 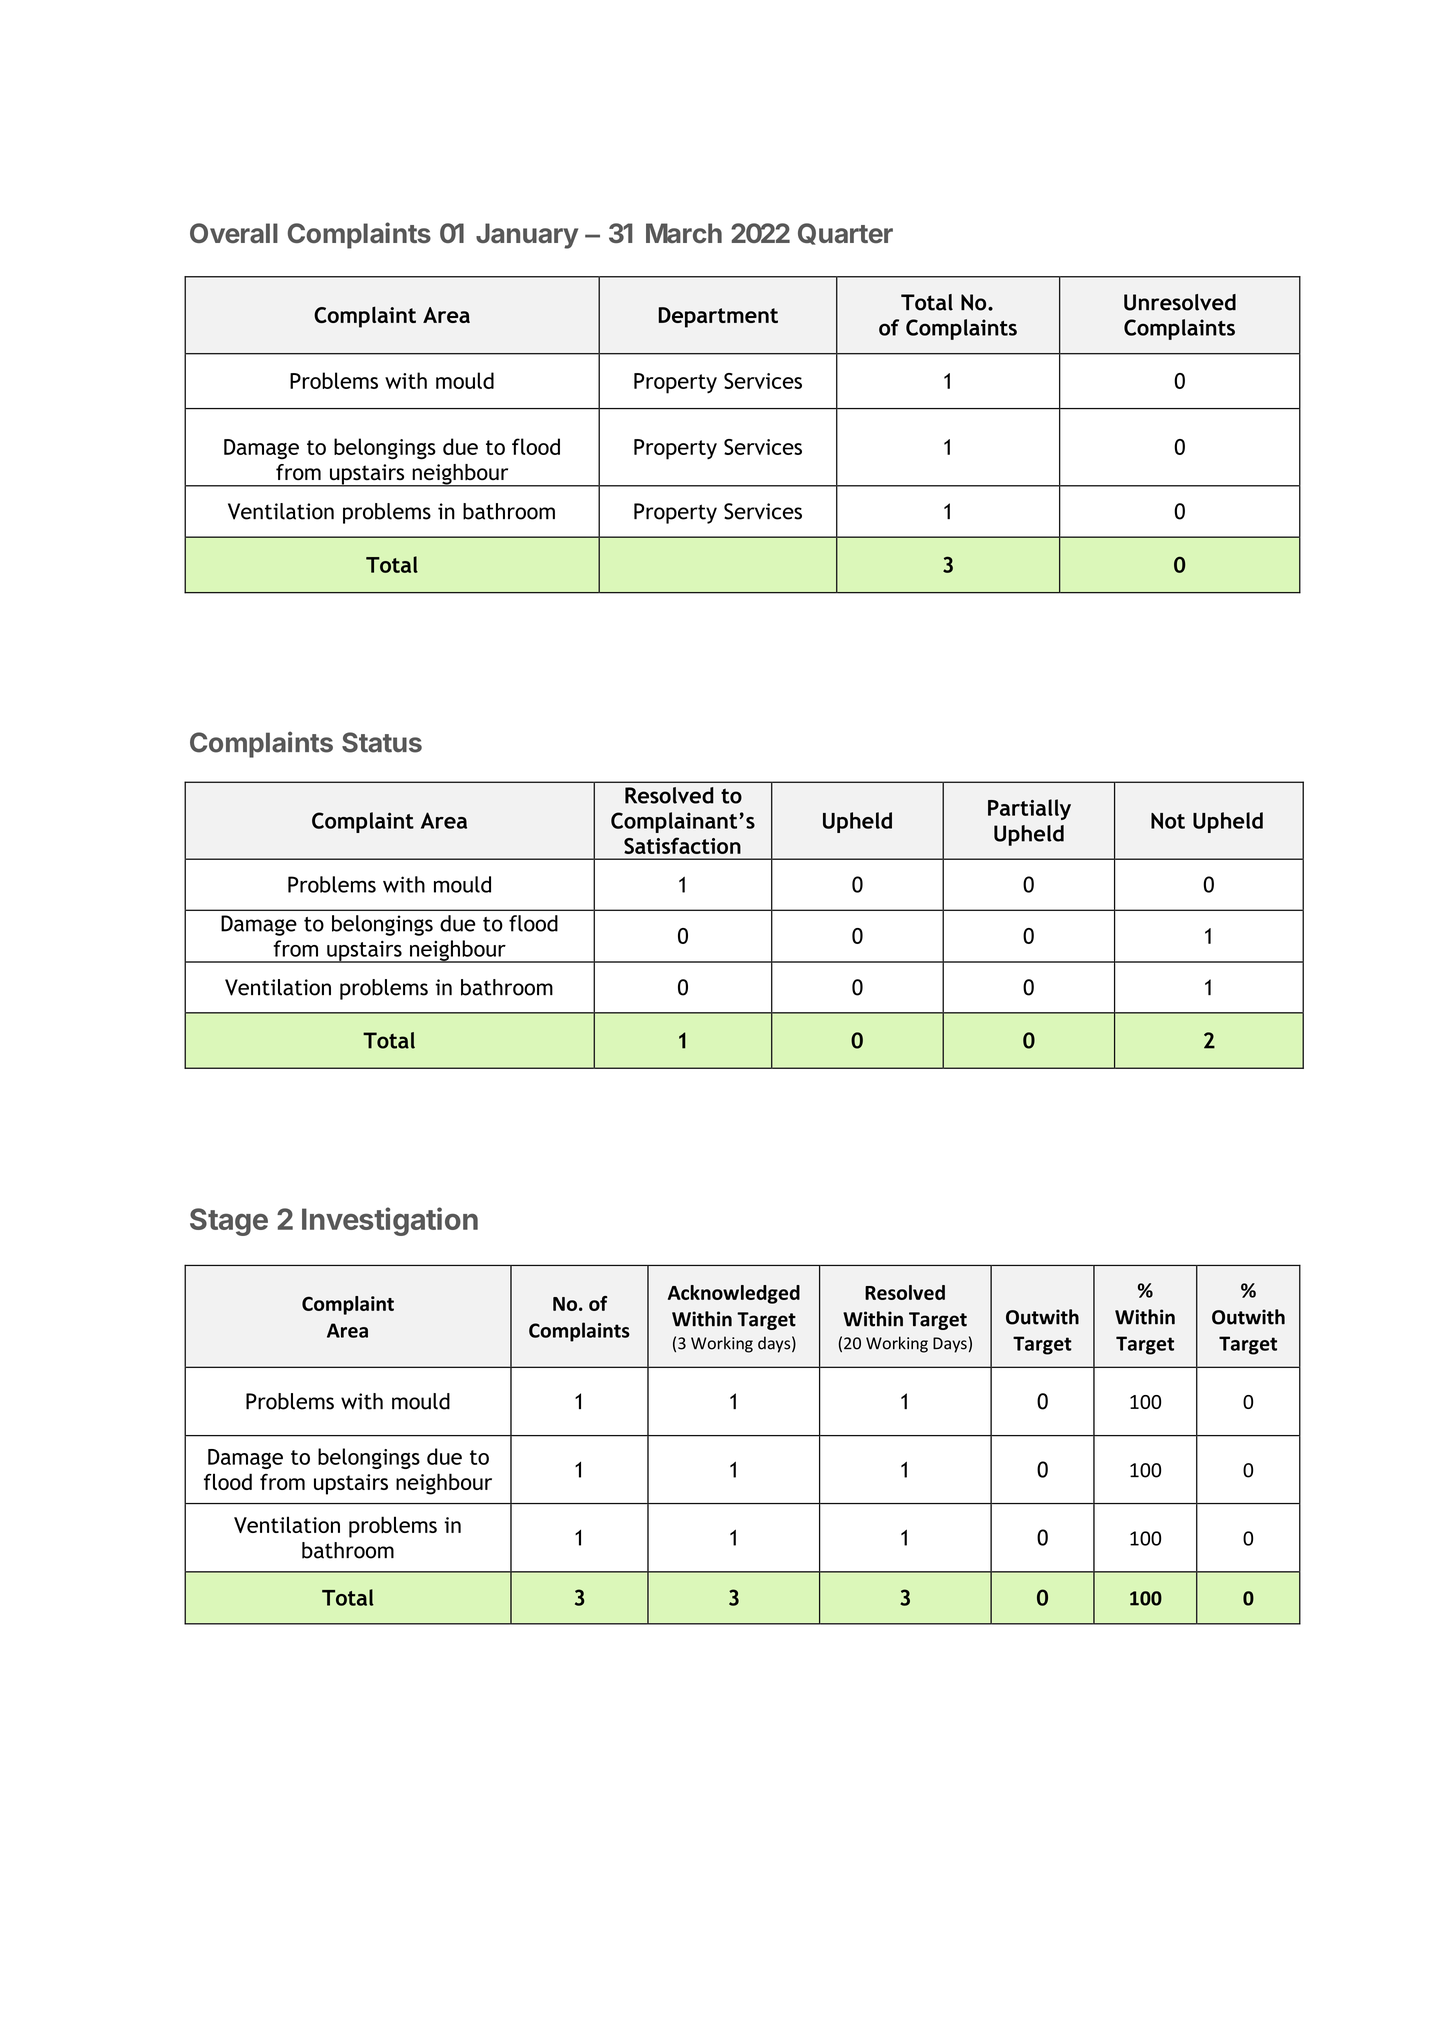 I want to click on Quarter, so click(x=845, y=234).
